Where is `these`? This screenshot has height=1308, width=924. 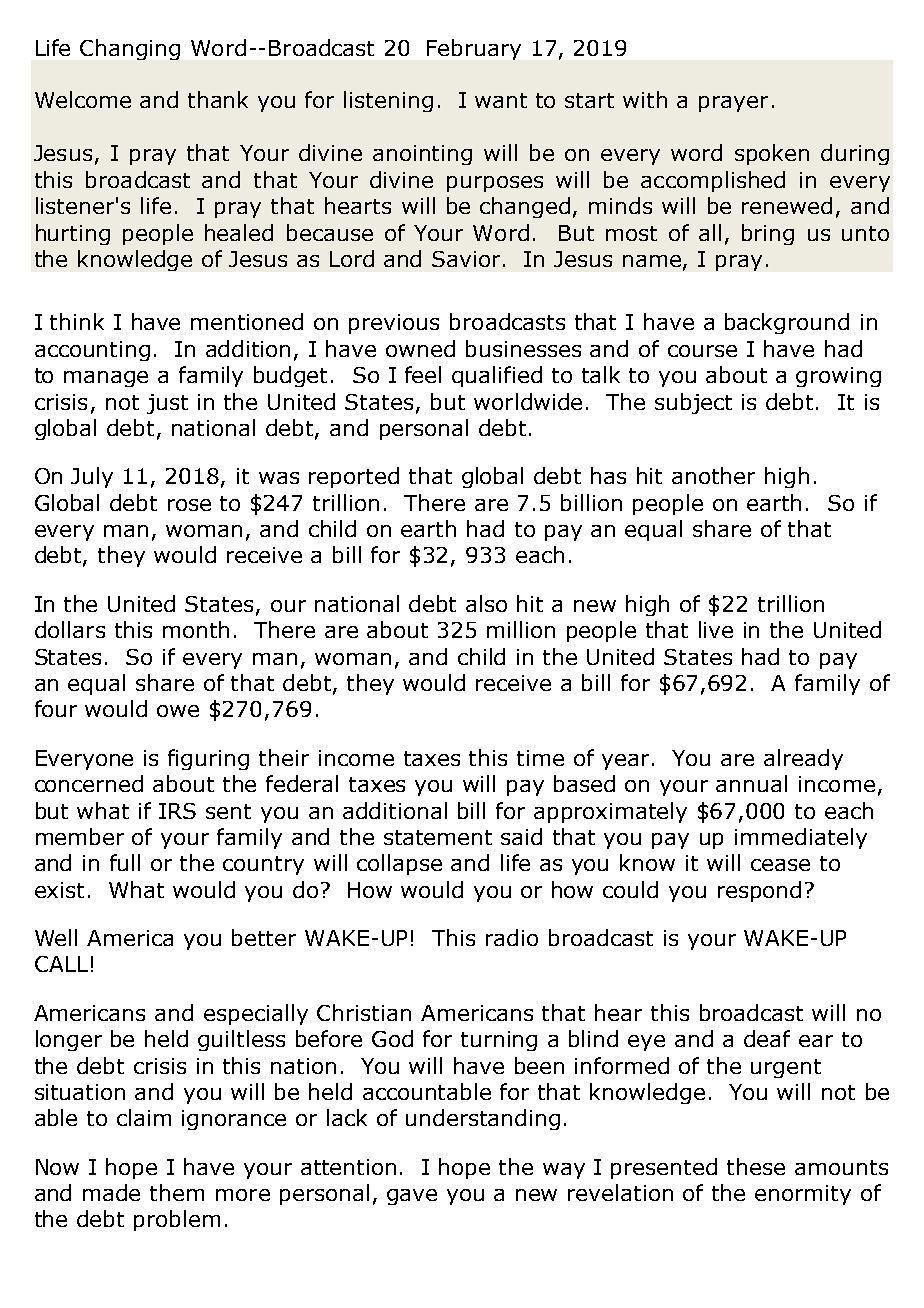 these is located at coordinates (756, 1166).
